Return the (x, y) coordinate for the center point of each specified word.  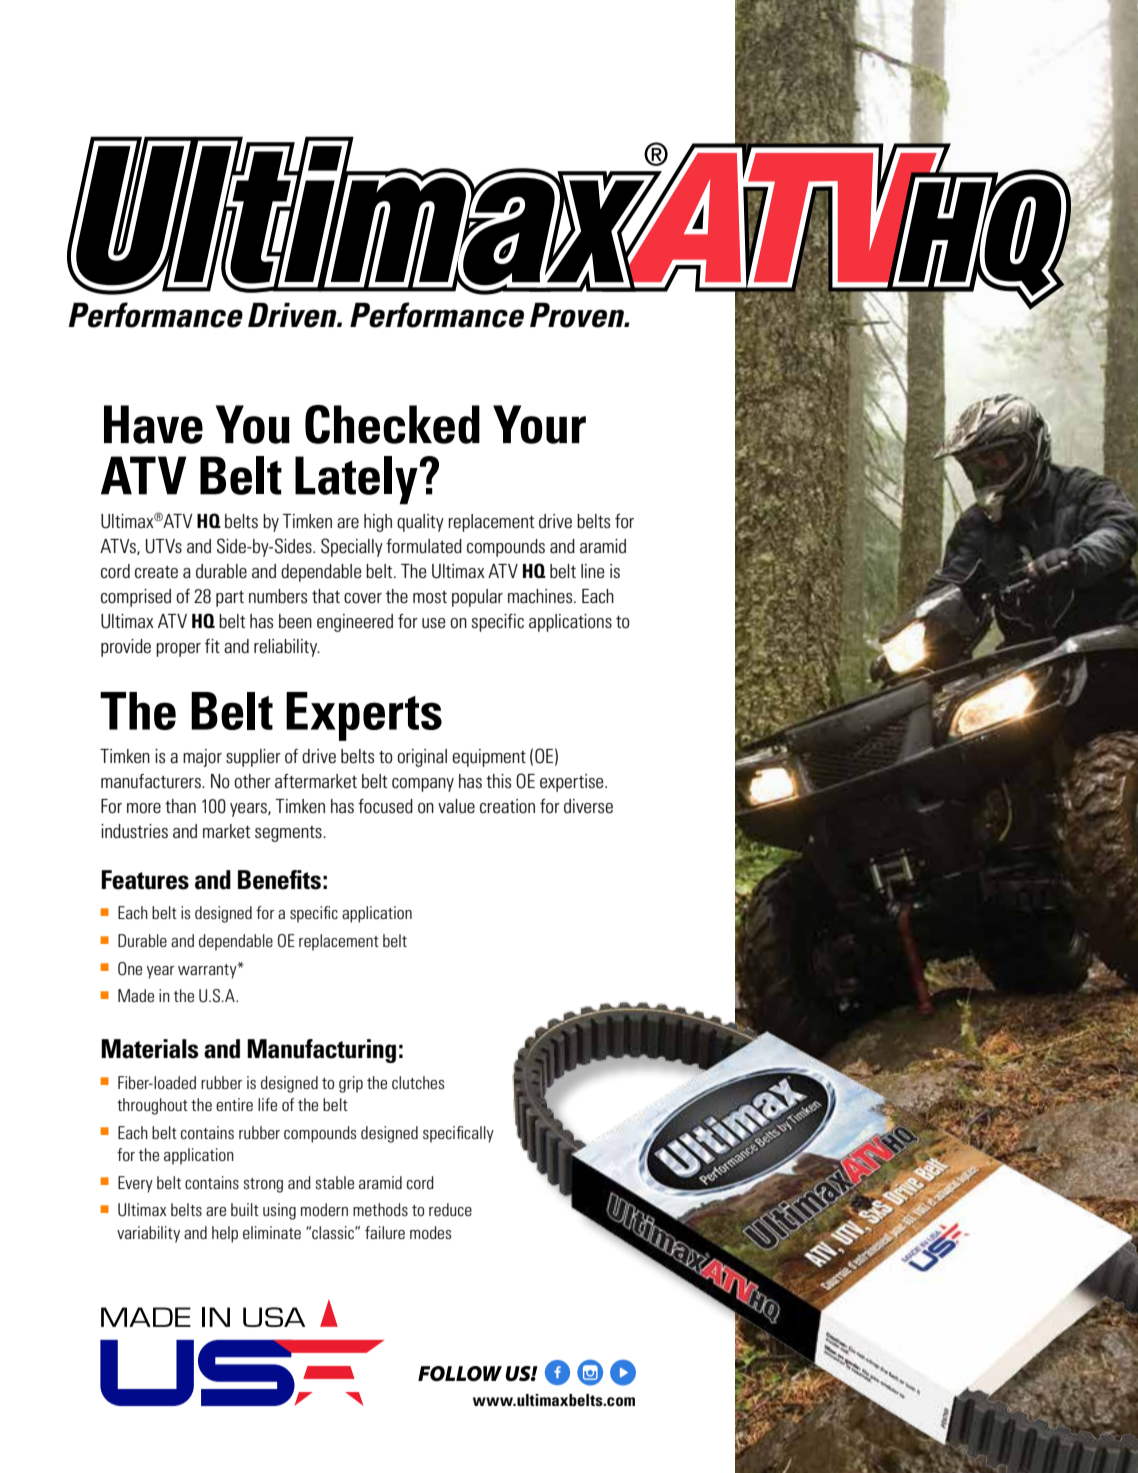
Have (153, 424)
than (180, 806)
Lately (357, 480)
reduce (450, 1209)
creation (507, 806)
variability (148, 1234)
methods (380, 1209)
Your (539, 424)
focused (385, 806)
